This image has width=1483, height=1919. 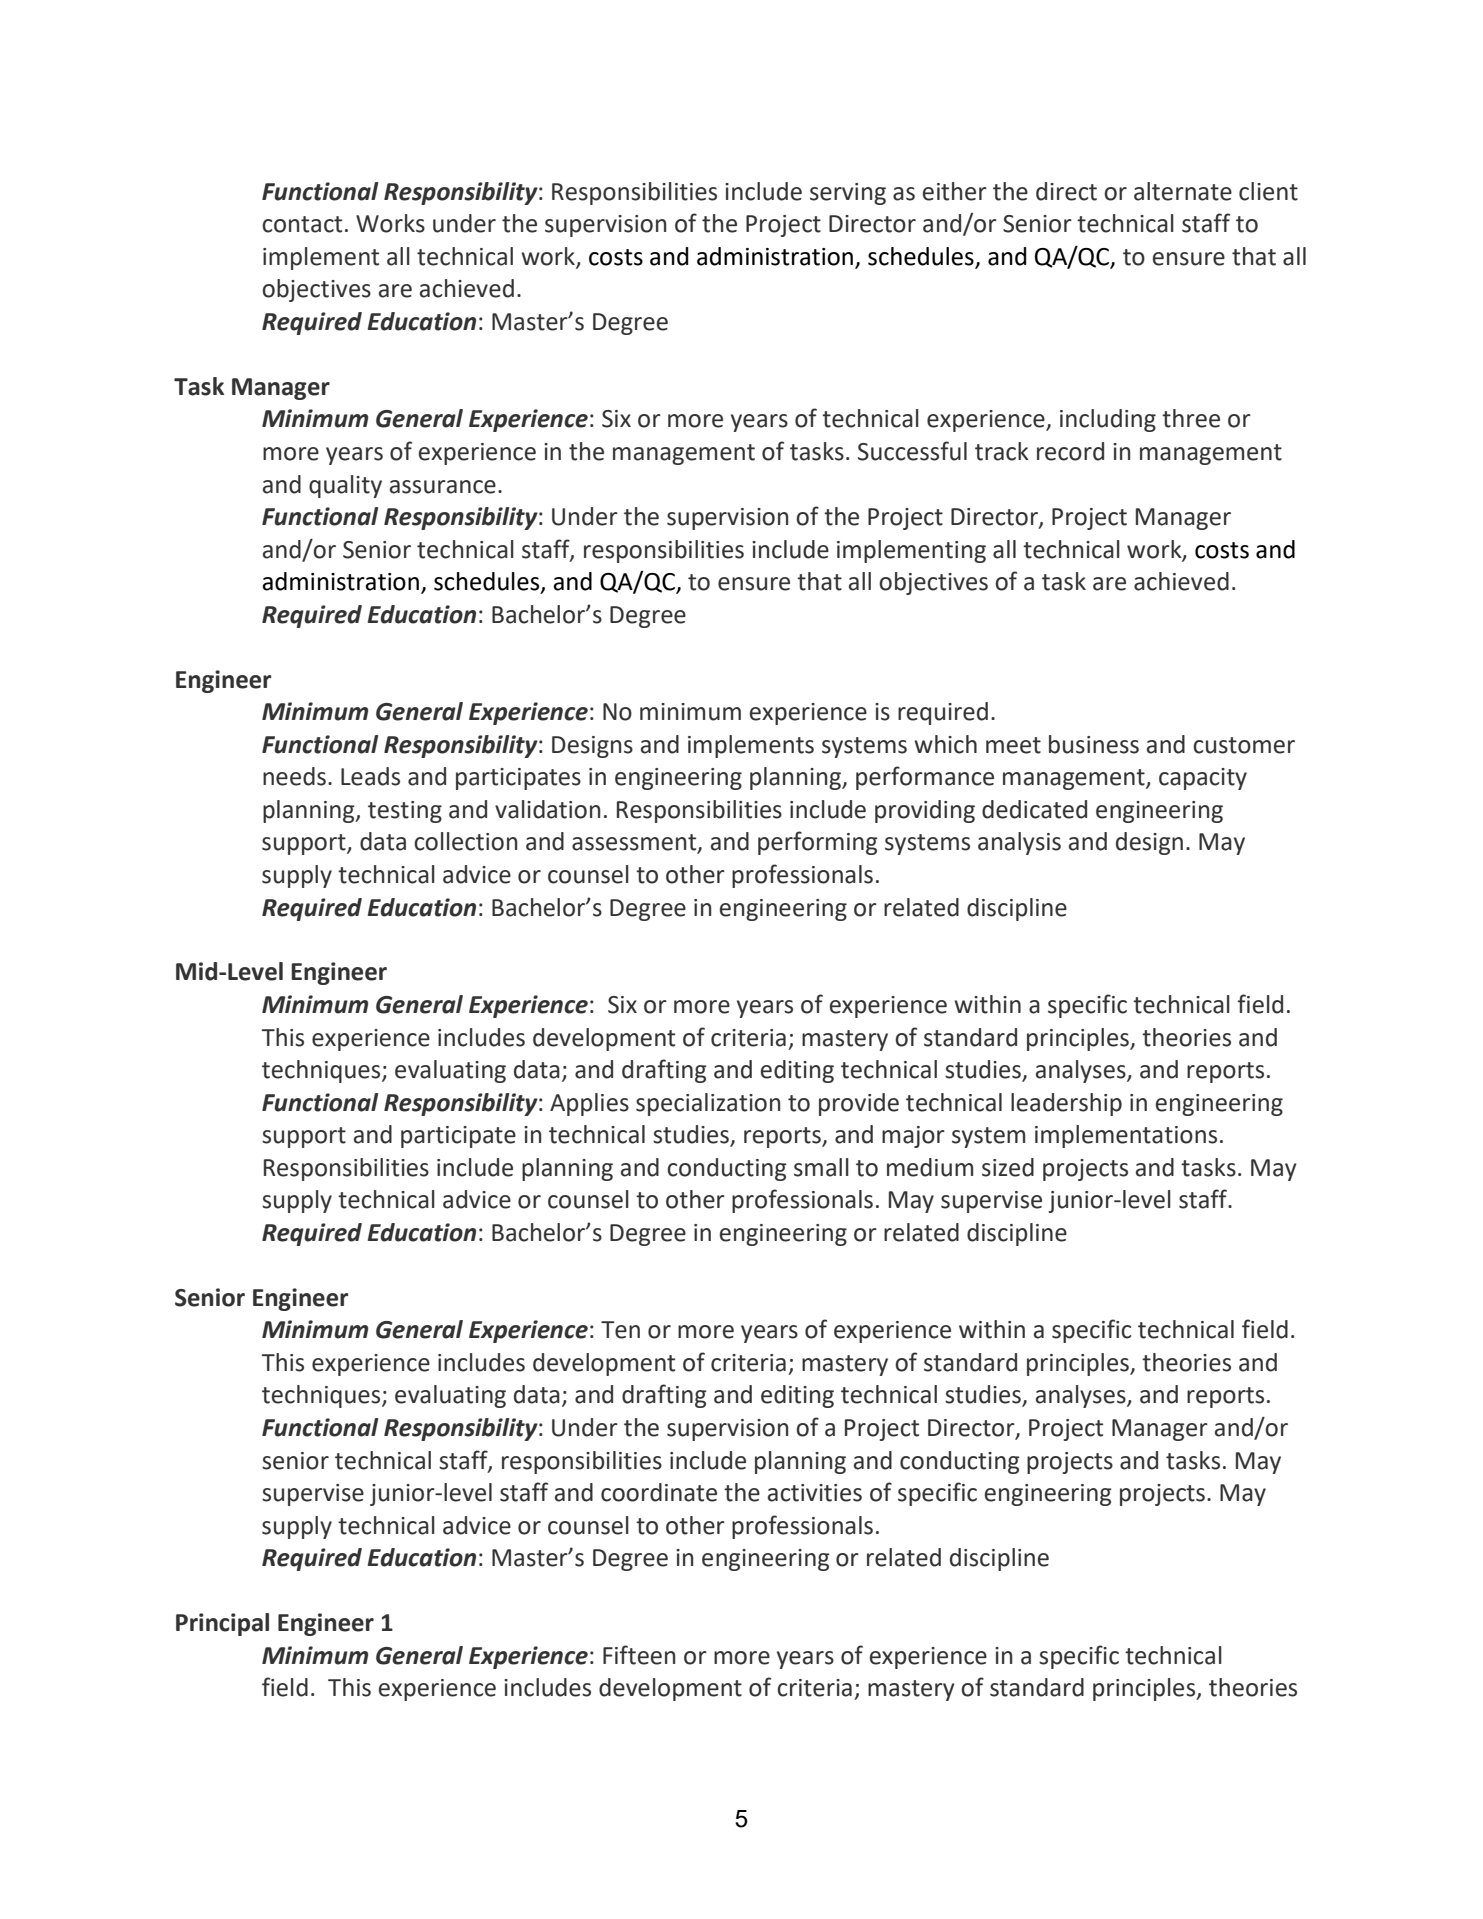 I want to click on alternate, so click(x=1183, y=191).
